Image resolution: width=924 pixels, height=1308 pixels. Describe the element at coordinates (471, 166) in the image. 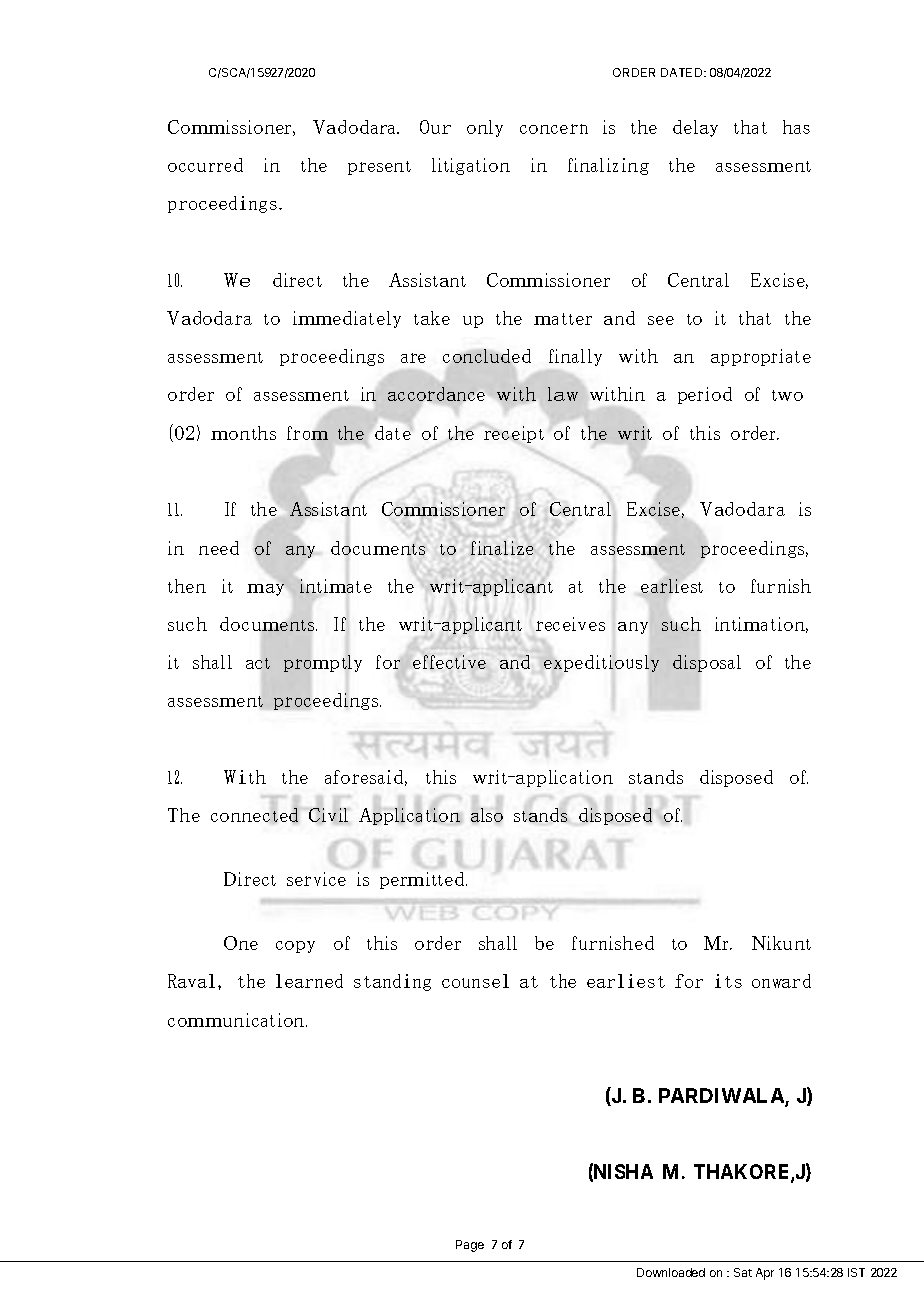

I see `litigation` at that location.
